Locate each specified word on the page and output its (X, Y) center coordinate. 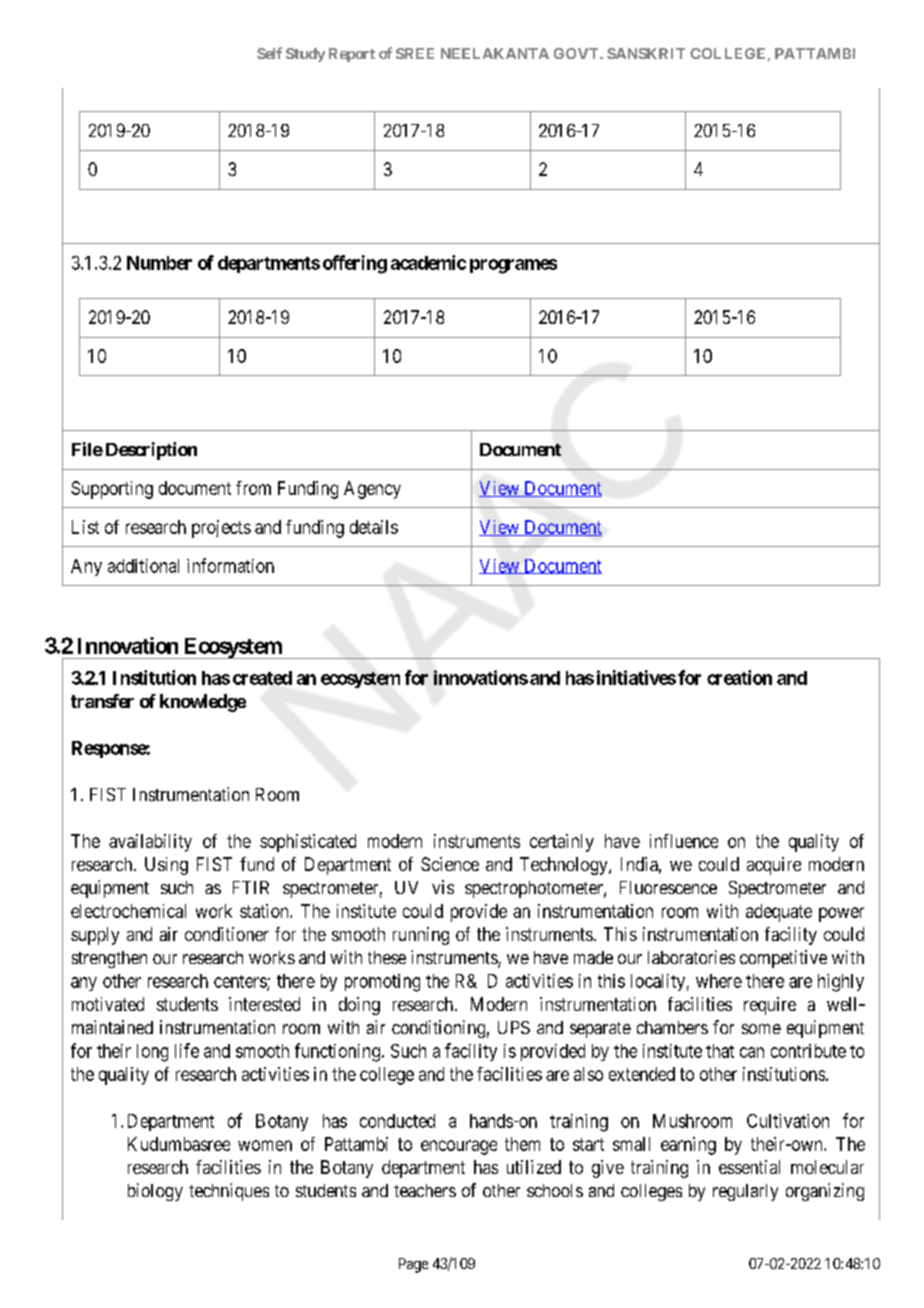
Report (352, 55)
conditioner (227, 934)
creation (739, 677)
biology (155, 1192)
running (421, 936)
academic (428, 262)
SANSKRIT (646, 53)
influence (684, 841)
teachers (425, 1190)
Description (151, 451)
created (262, 678)
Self (269, 53)
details (374, 527)
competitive (783, 959)
